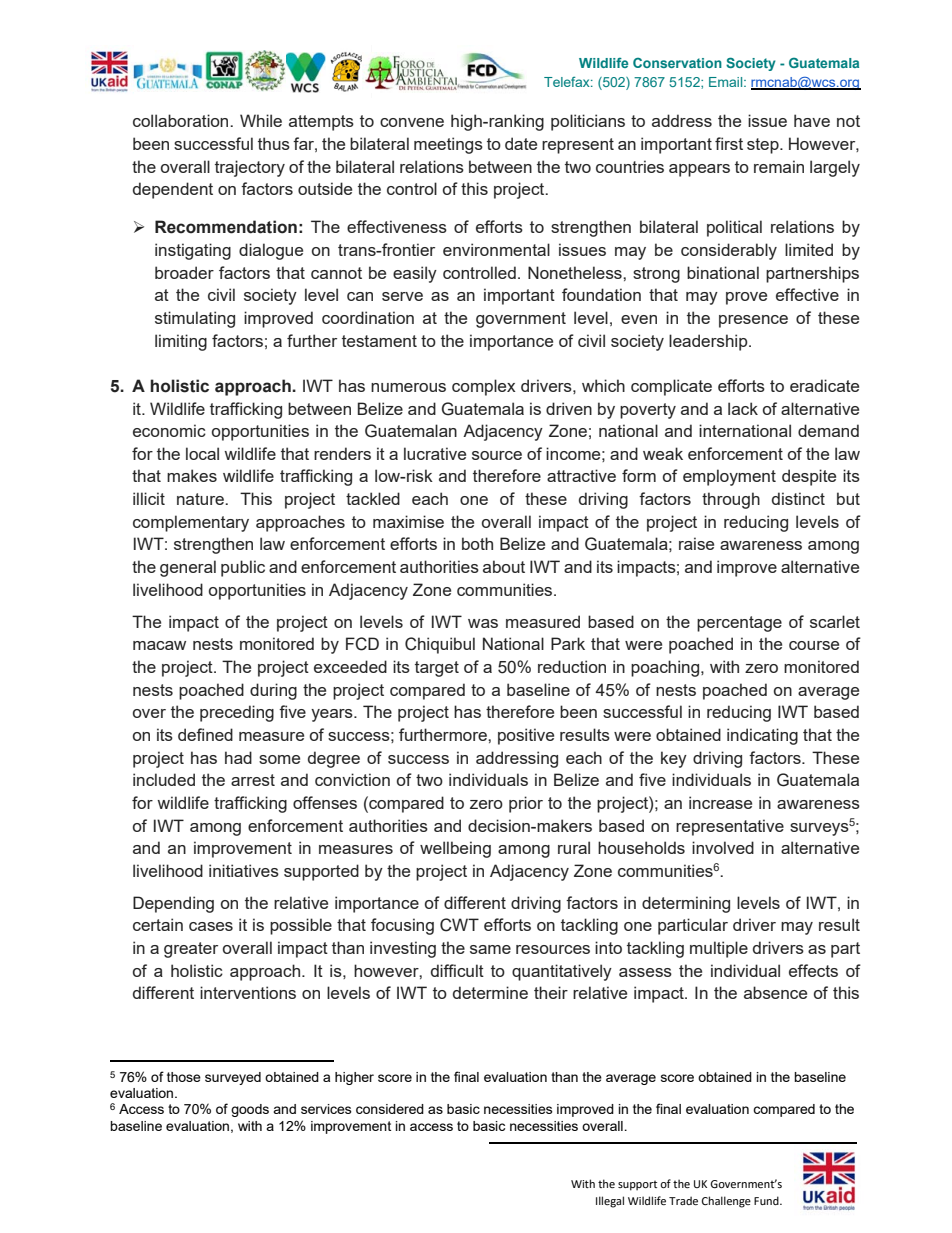 The height and width of the screenshot is (1233, 952). I want to click on While, so click(261, 120).
